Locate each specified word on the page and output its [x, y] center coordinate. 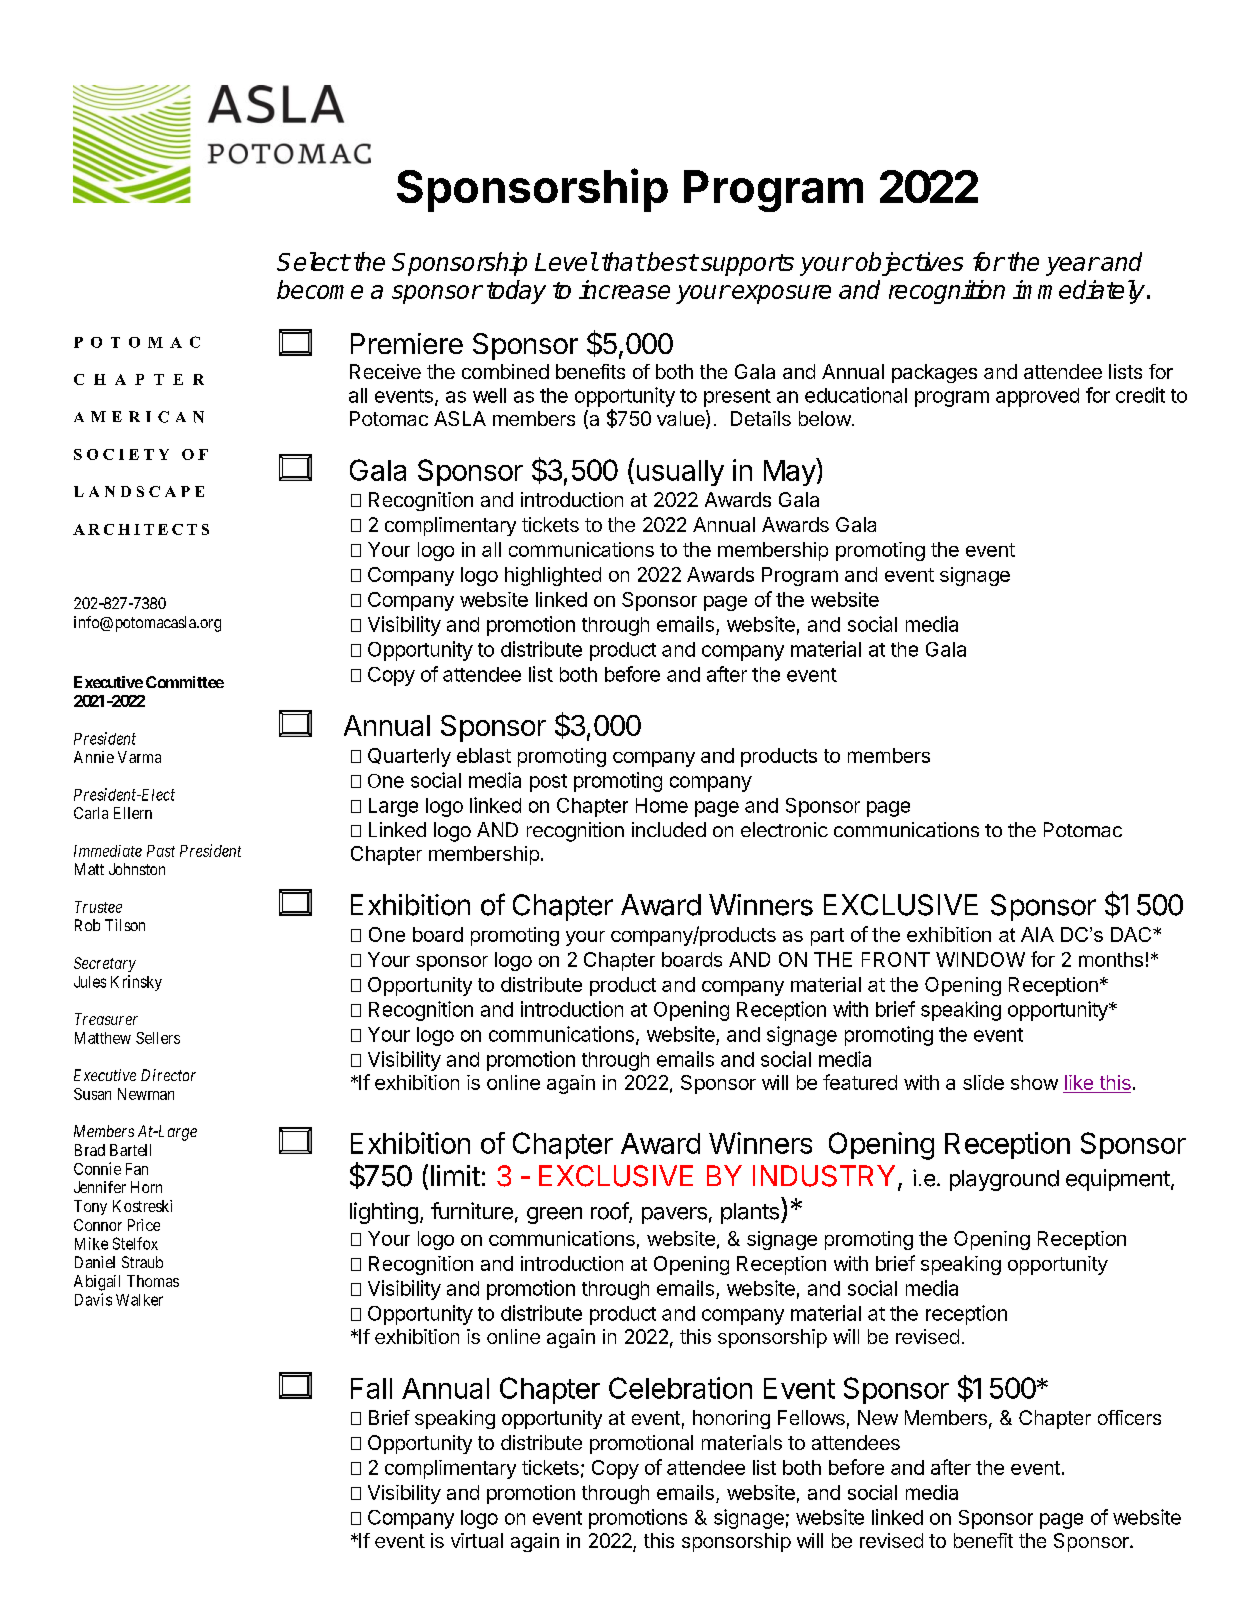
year [1072, 266]
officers [1129, 1417]
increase [624, 289]
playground [1004, 1180]
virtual [477, 1540]
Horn [146, 1187]
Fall [371, 1388]
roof [610, 1212]
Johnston [137, 869]
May [790, 472]
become [320, 289]
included [669, 829]
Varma [139, 757]
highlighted [553, 576]
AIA [1037, 934]
